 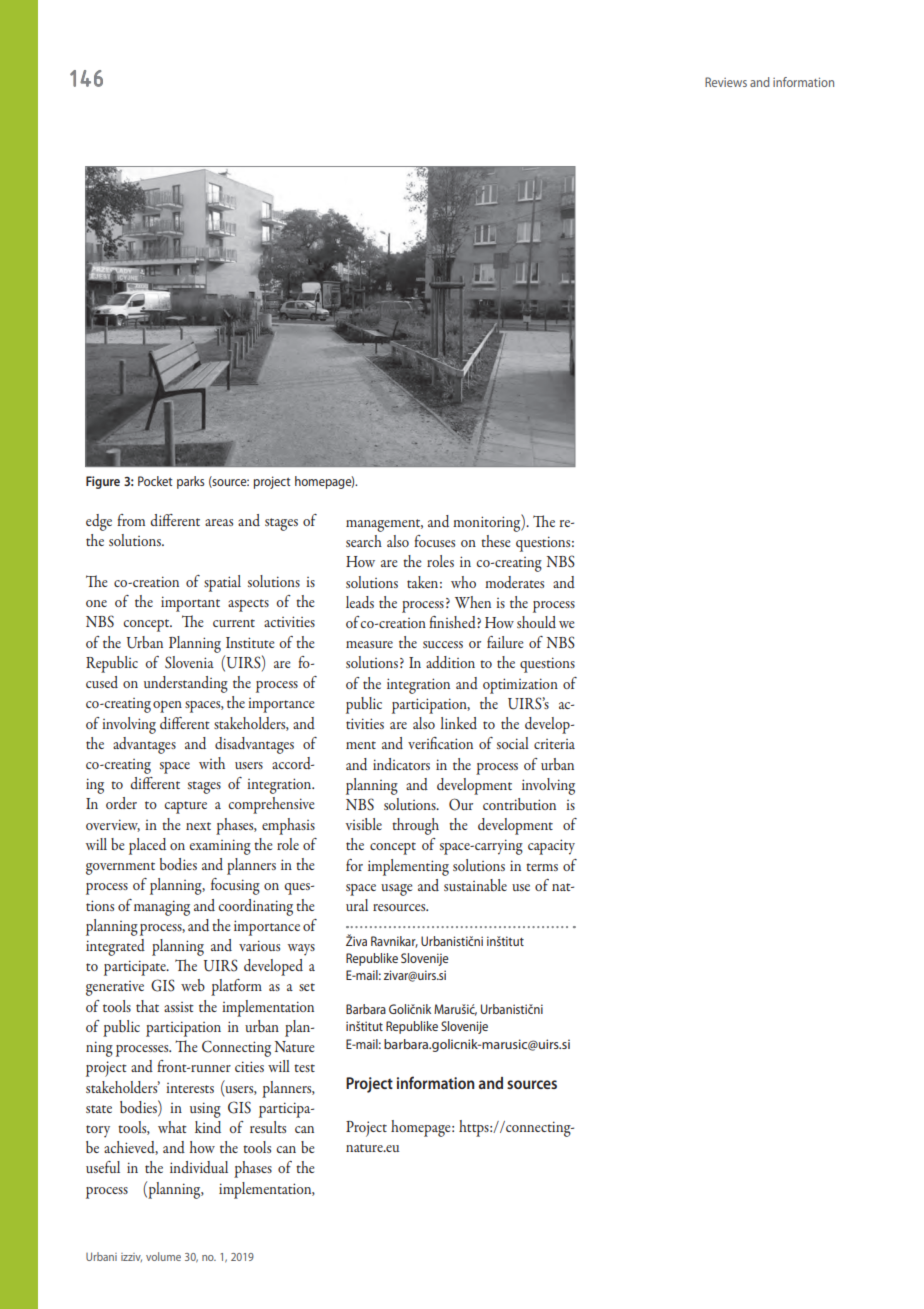 I want to click on from, so click(x=131, y=520).
